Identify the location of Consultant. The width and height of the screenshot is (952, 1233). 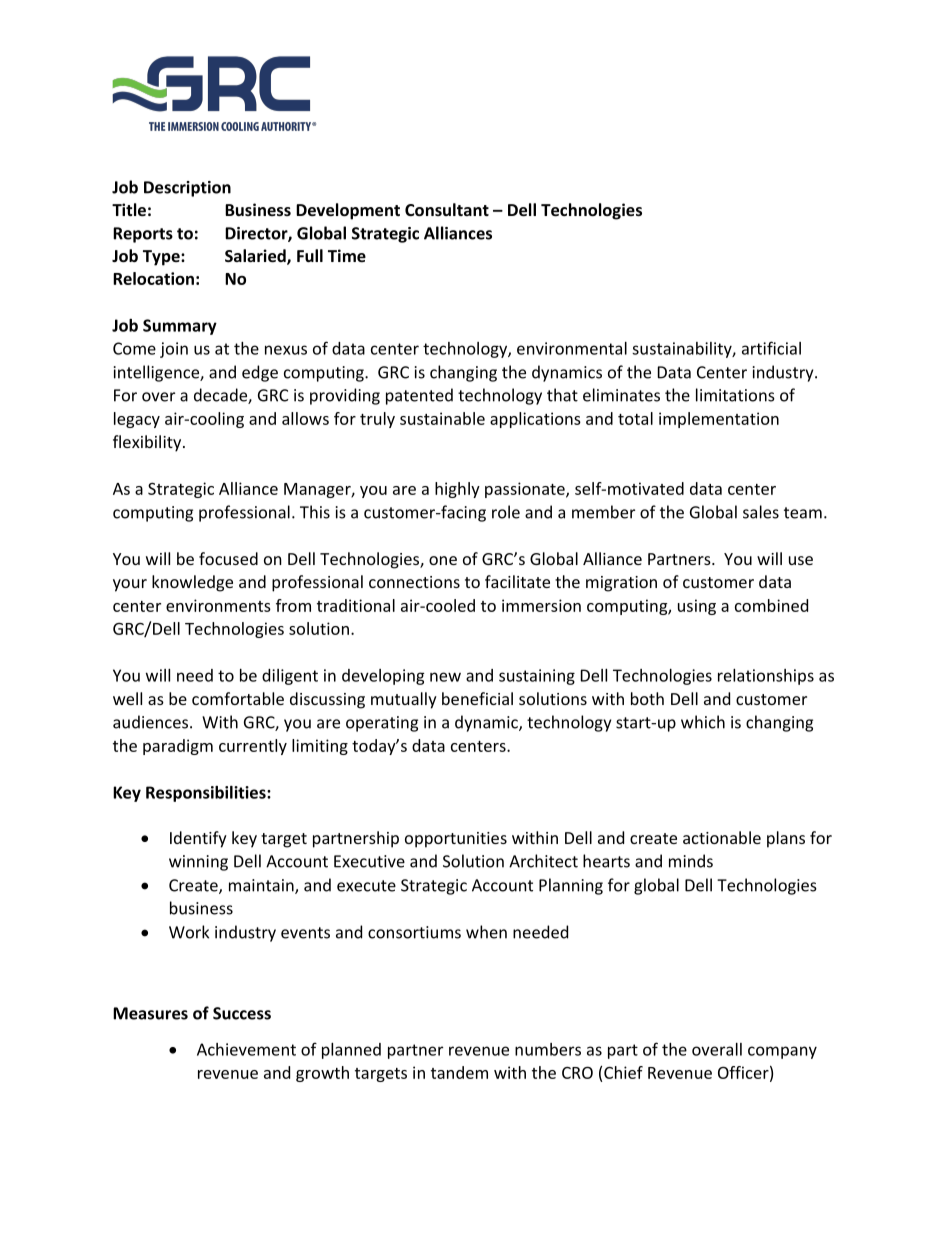
(447, 209).
